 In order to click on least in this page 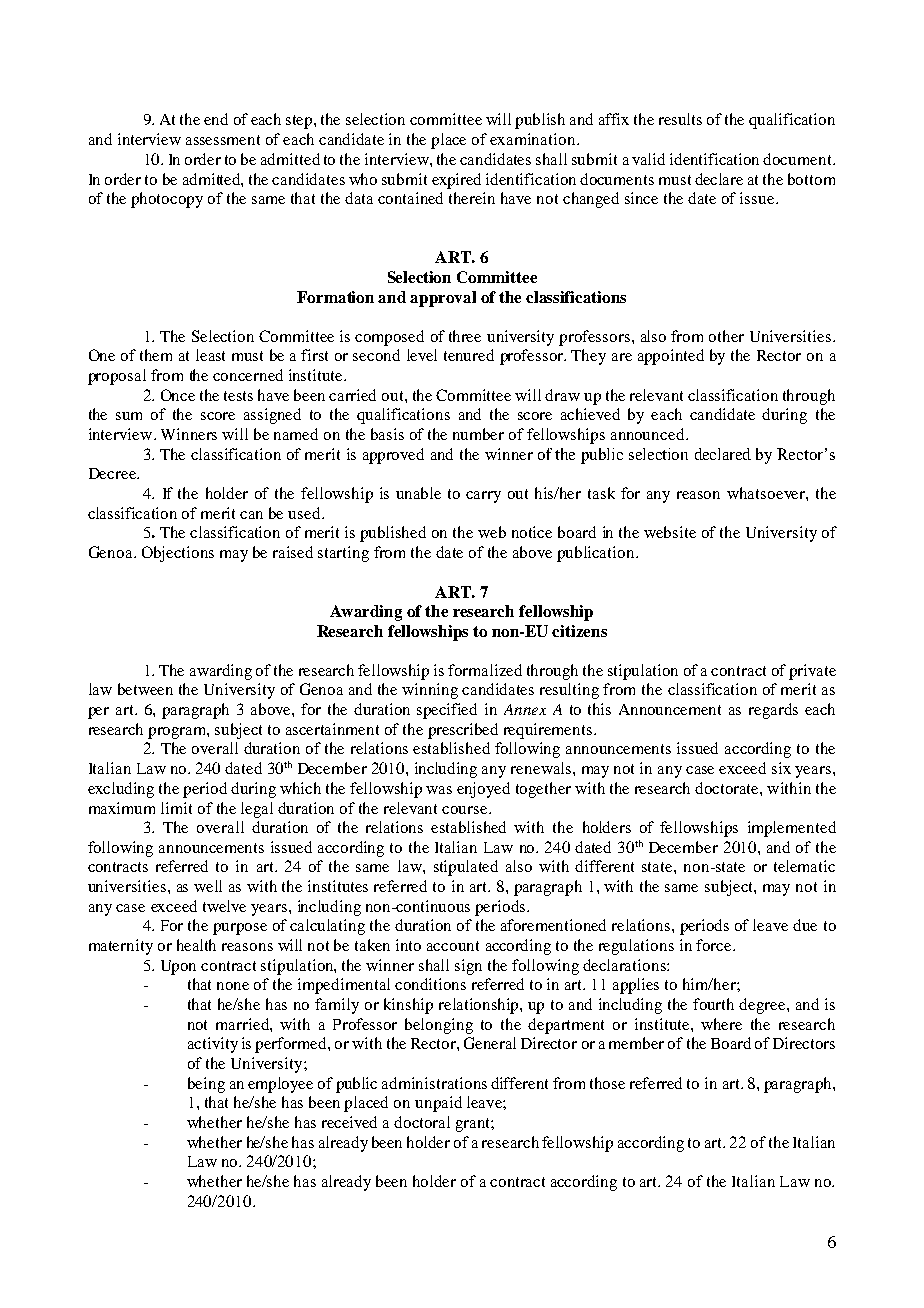, I will do `click(210, 355)`.
